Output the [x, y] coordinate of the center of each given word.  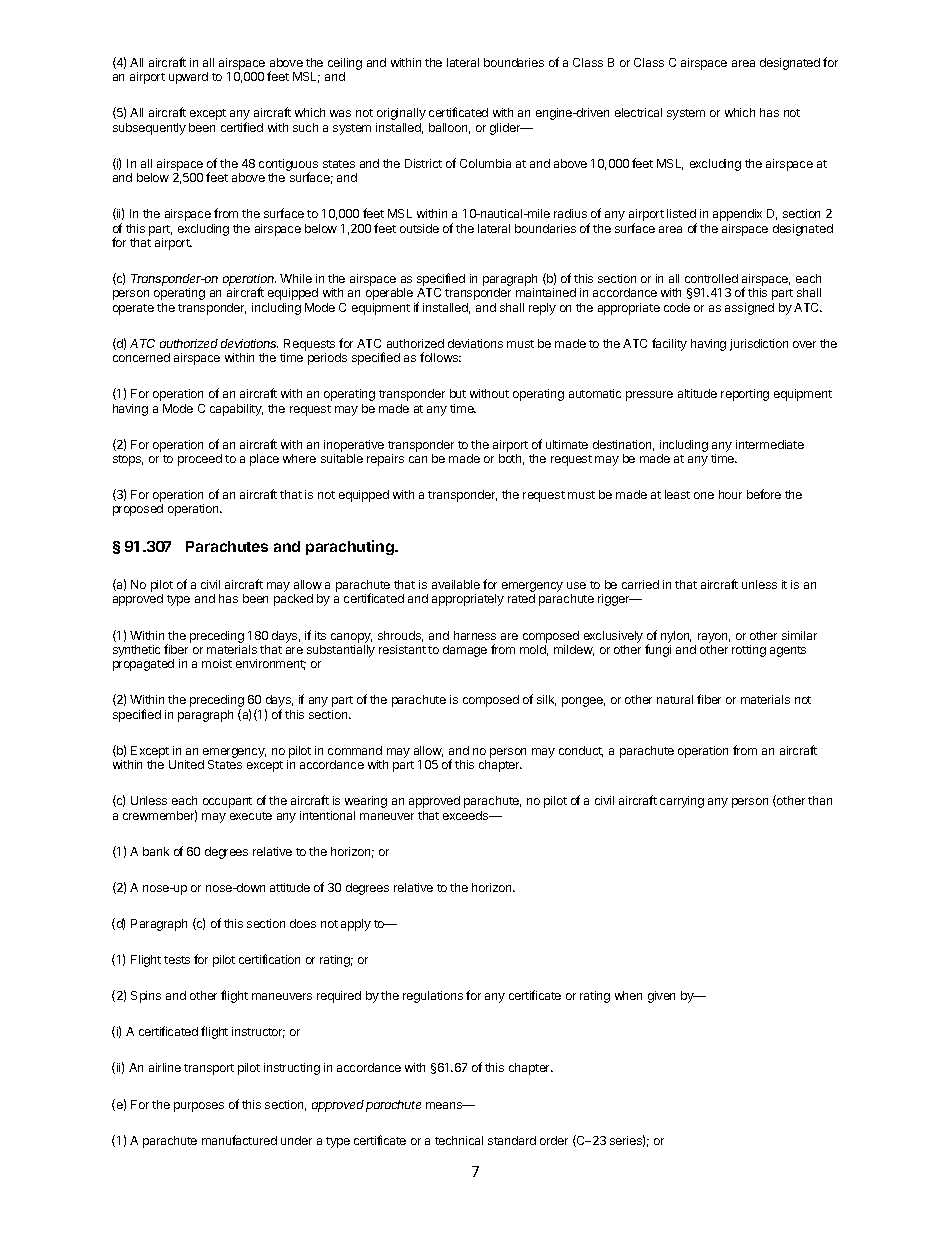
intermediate [770, 444]
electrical [638, 112]
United [186, 764]
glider [506, 129]
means [445, 1105]
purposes [199, 1107]
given [661, 997]
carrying [682, 802]
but [458, 393]
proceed [200, 460]
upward [188, 78]
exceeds [467, 815]
